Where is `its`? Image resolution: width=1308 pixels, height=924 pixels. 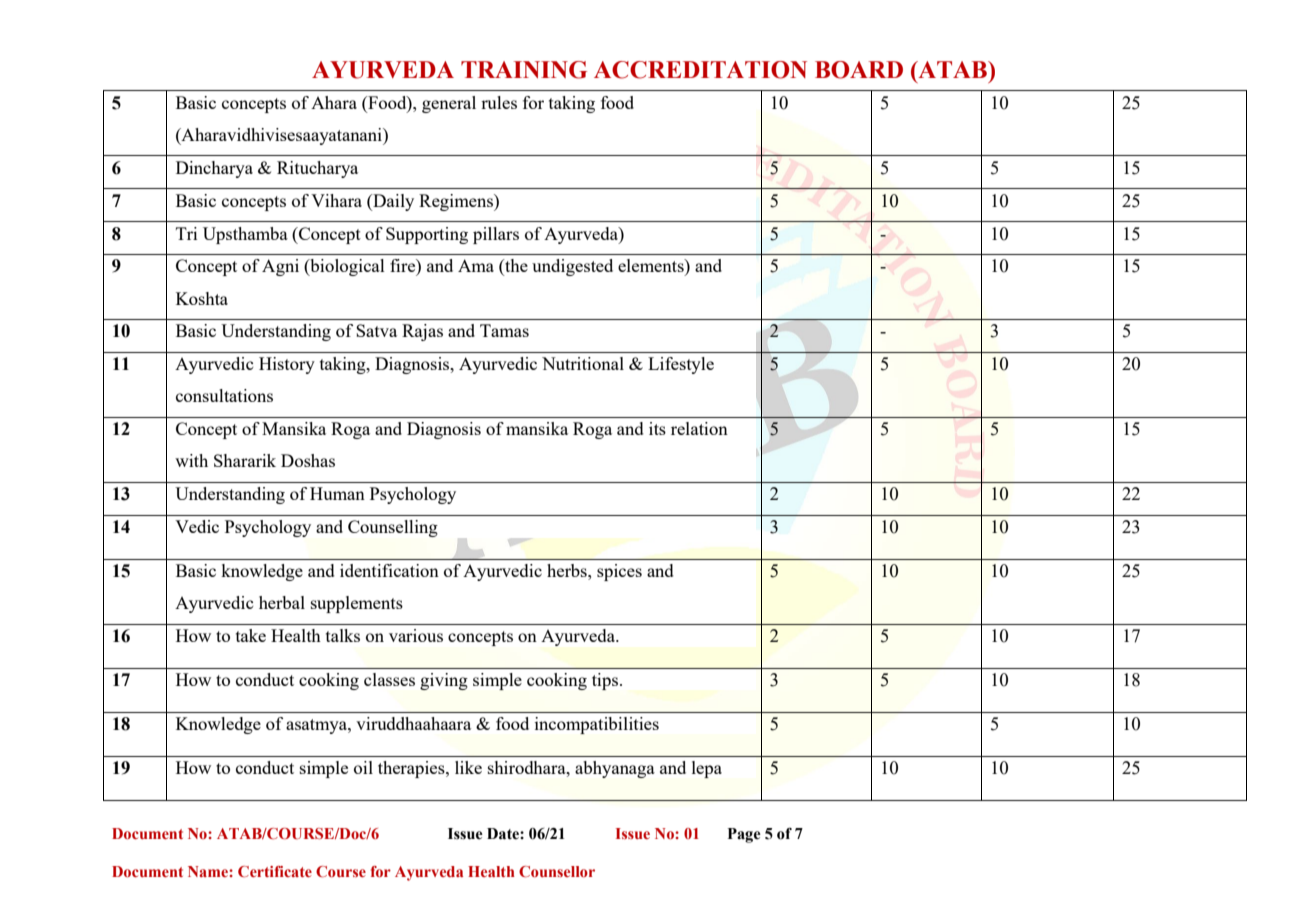
its is located at coordinates (657, 428).
